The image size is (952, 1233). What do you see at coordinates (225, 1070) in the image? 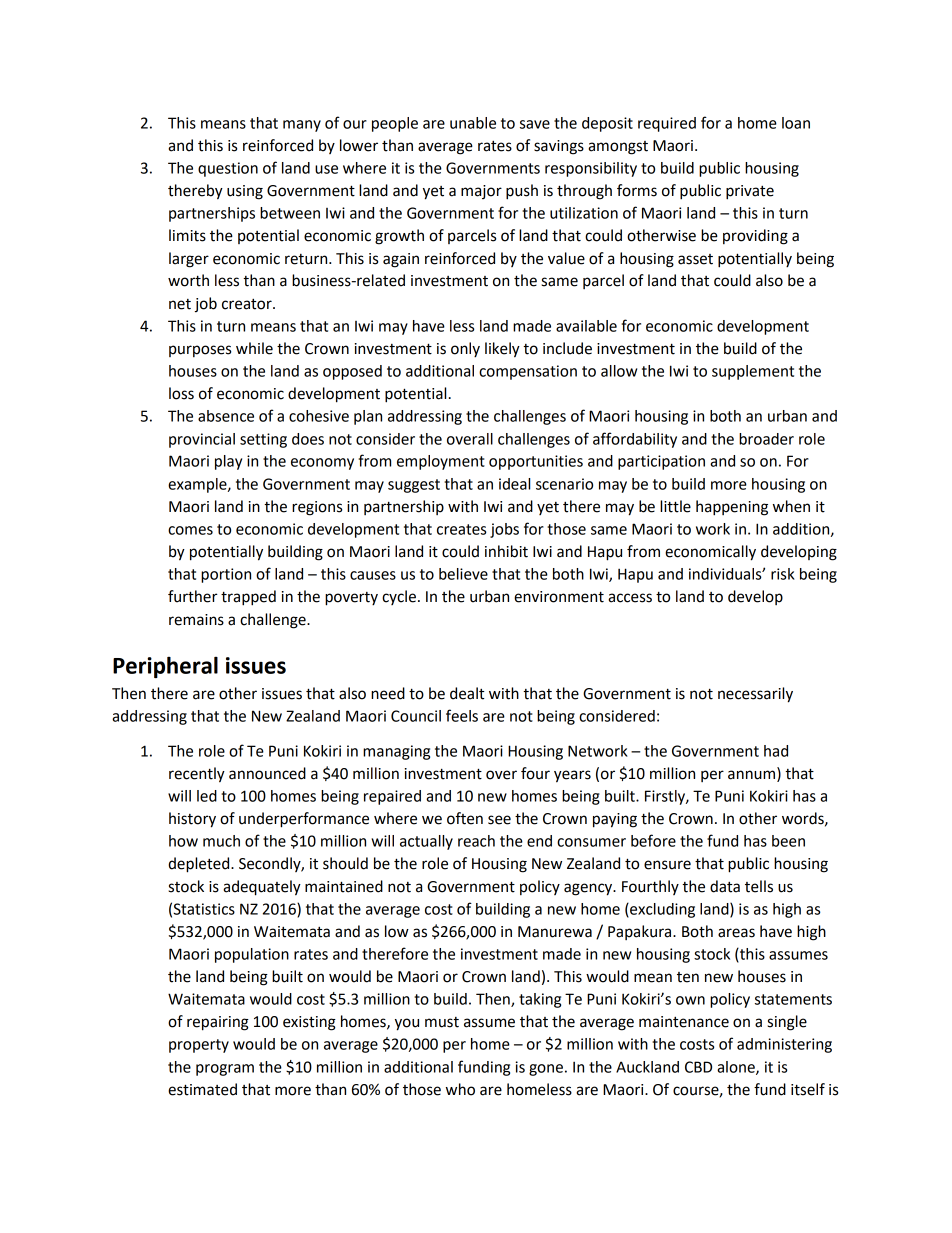
I see `program` at bounding box center [225, 1070].
